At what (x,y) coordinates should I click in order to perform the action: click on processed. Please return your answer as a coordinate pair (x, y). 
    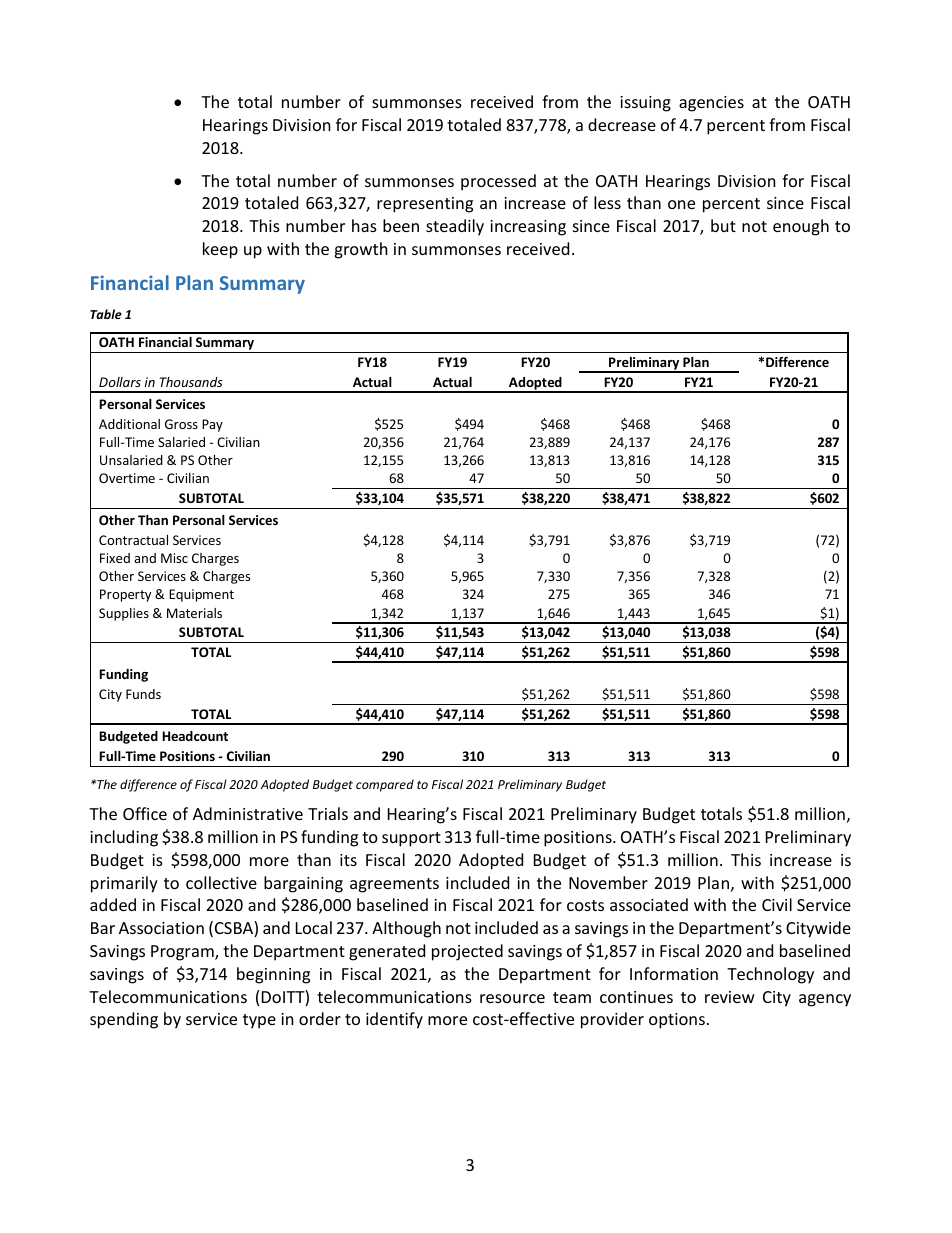
    Looking at the image, I should click on (498, 182).
